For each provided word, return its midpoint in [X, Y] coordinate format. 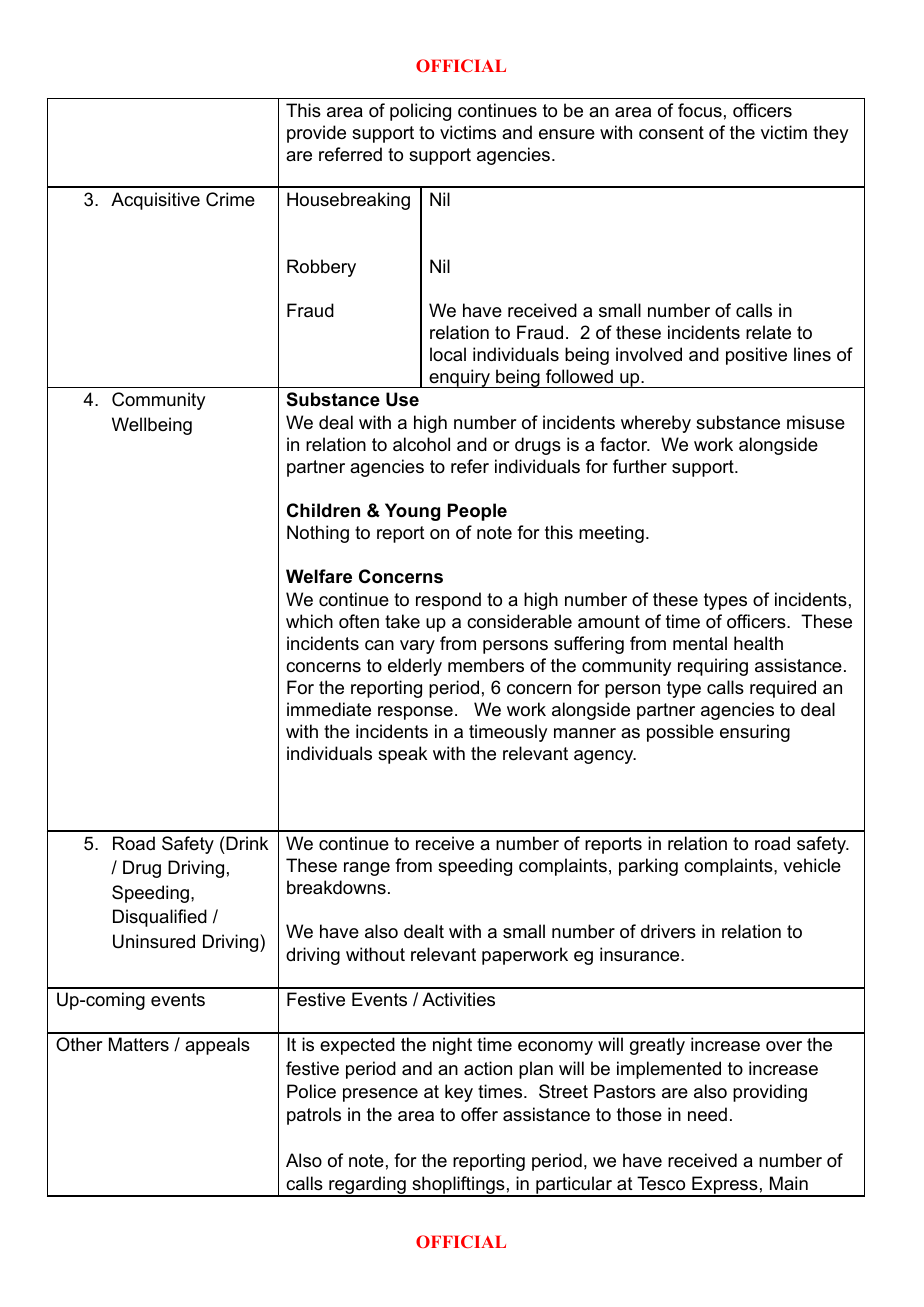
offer [479, 1114]
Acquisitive [155, 201]
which [309, 621]
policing [420, 112]
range [367, 869]
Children [323, 510]
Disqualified [160, 918]
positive [756, 356]
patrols [314, 1116]
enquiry [459, 378]
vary [417, 647]
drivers [668, 931]
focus [700, 110]
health [758, 643]
